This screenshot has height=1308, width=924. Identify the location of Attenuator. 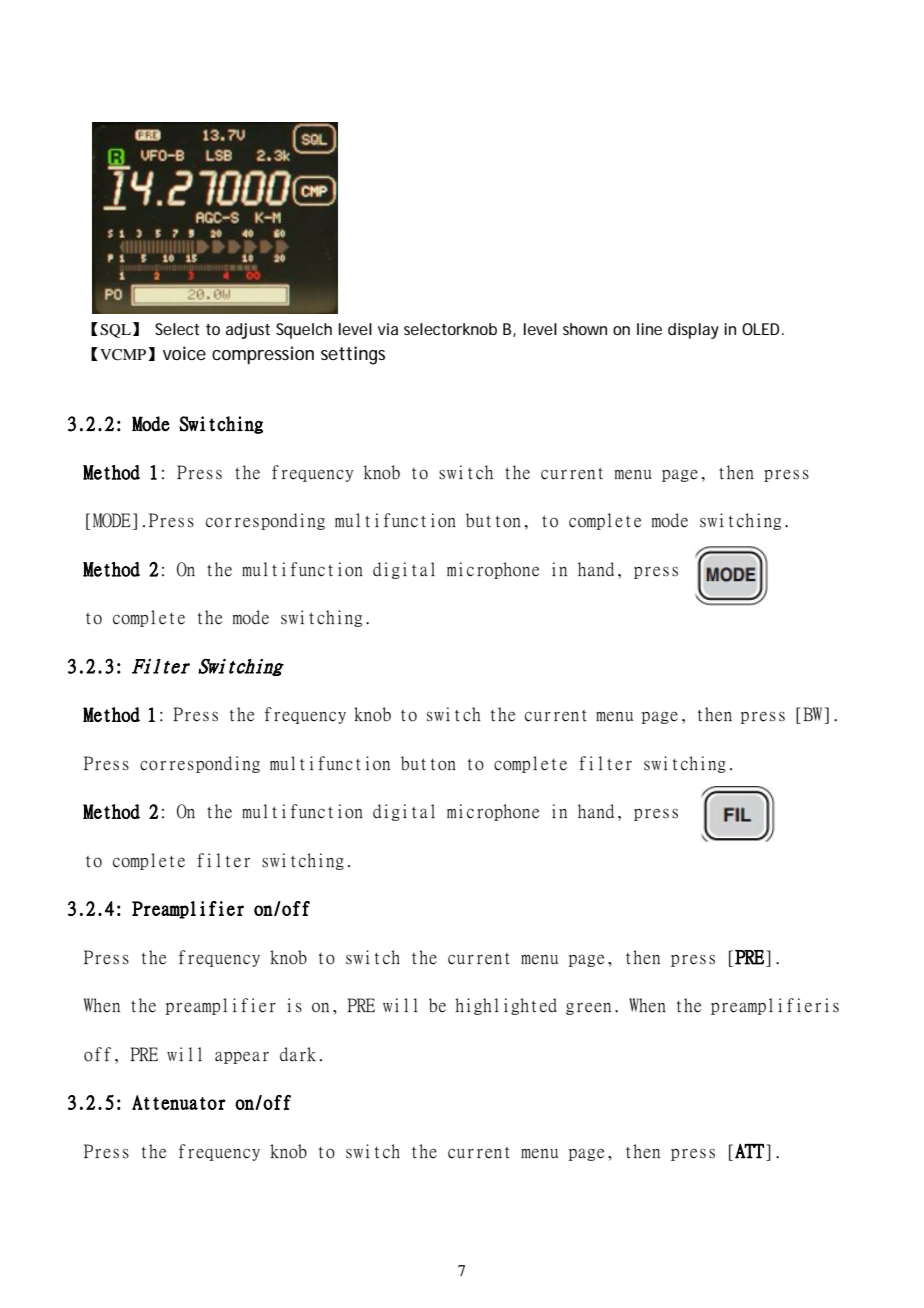
(178, 1102).
